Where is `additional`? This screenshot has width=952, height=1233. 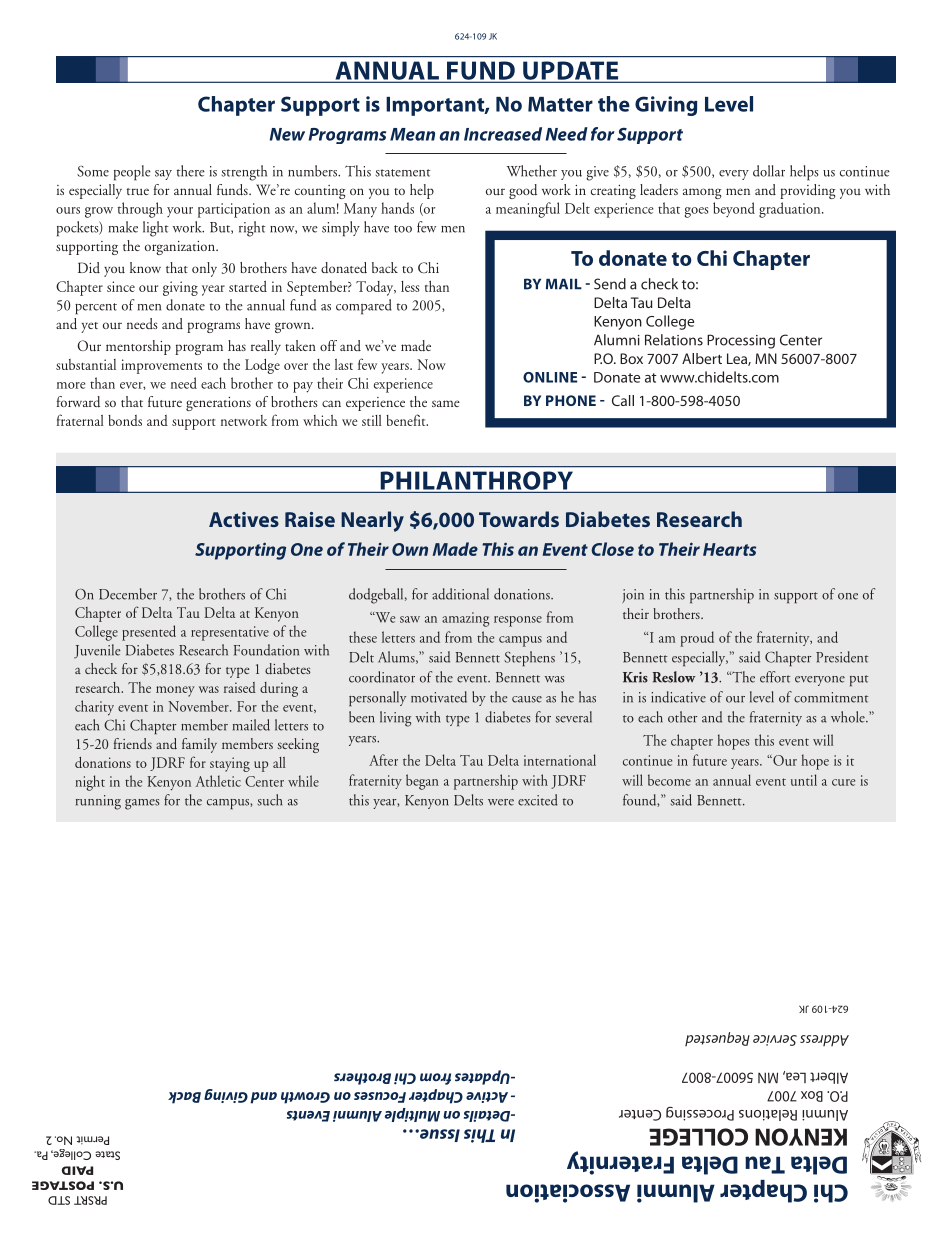 additional is located at coordinates (460, 594).
